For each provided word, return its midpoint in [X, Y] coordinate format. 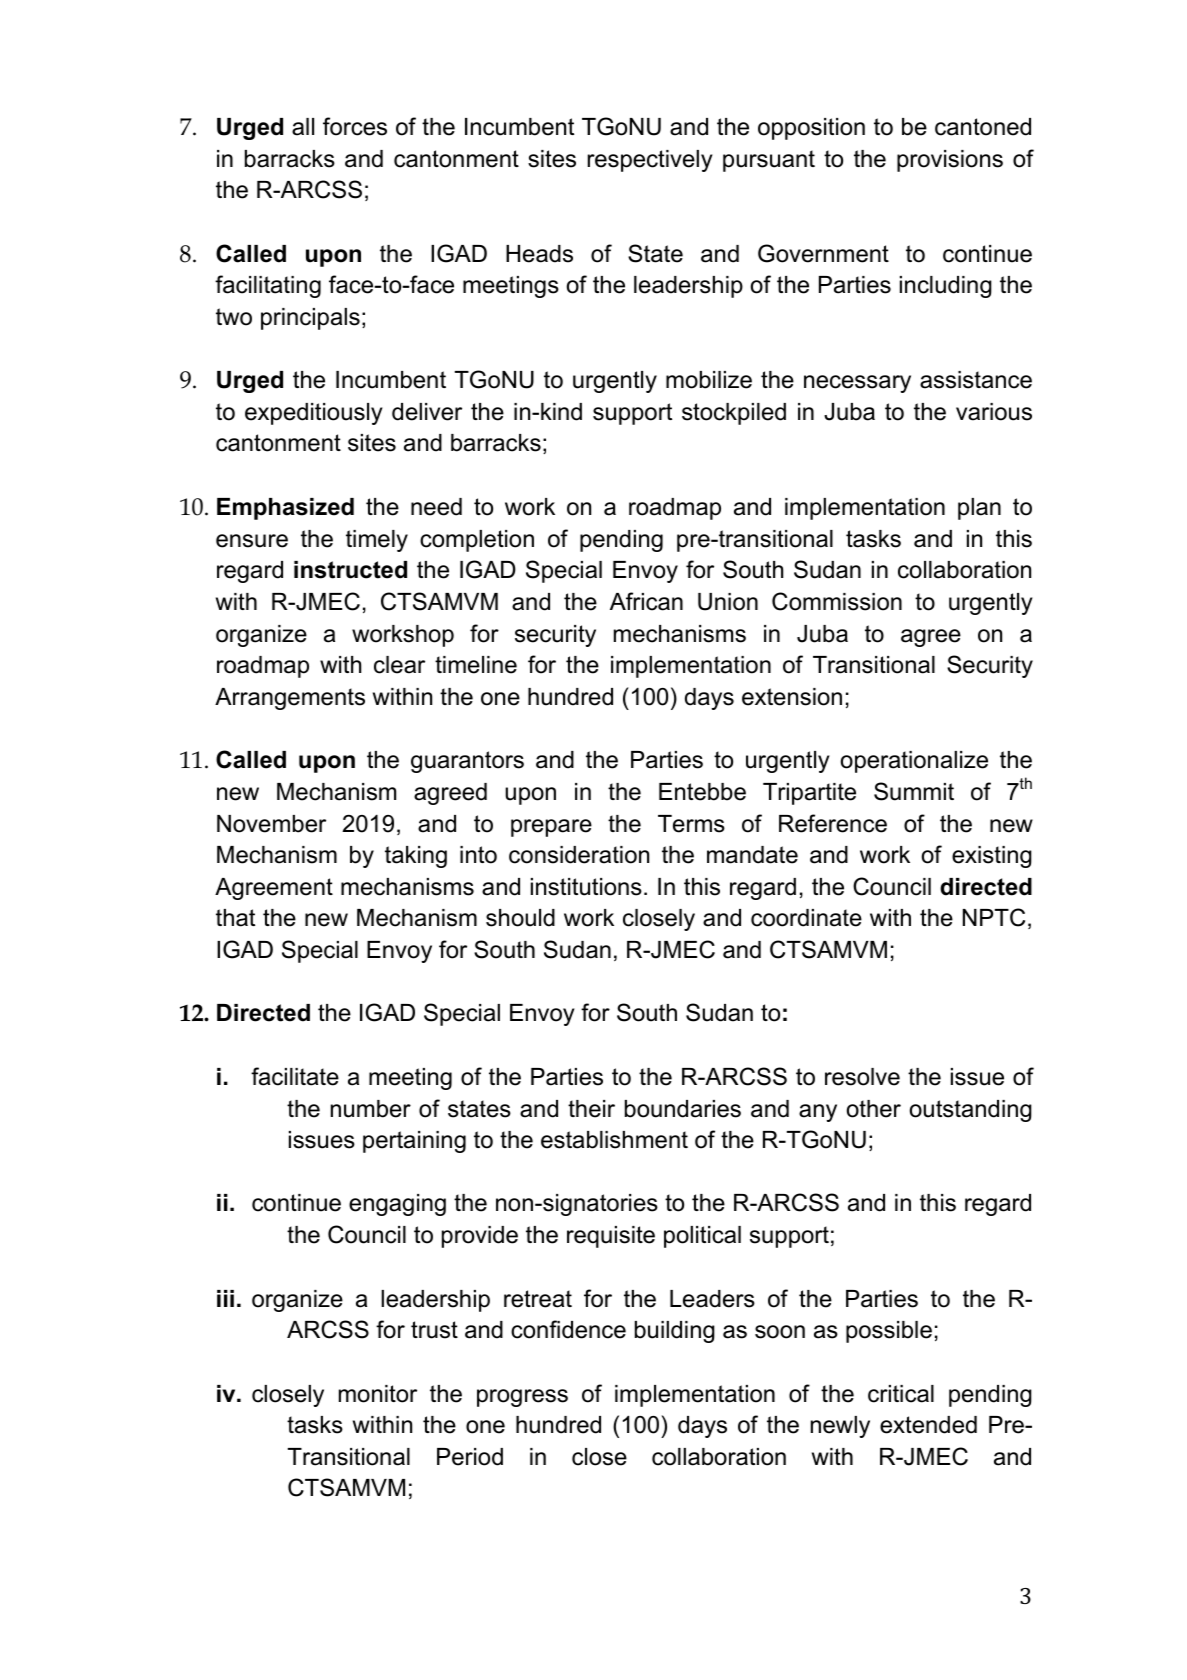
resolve [862, 1077]
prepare [551, 828]
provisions [950, 161]
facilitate [295, 1076]
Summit [914, 791]
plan [979, 509]
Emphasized [285, 509]
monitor [378, 1394]
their [591, 1109]
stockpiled [734, 414]
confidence [568, 1329]
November [271, 824]
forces [355, 126]
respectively [650, 161]
